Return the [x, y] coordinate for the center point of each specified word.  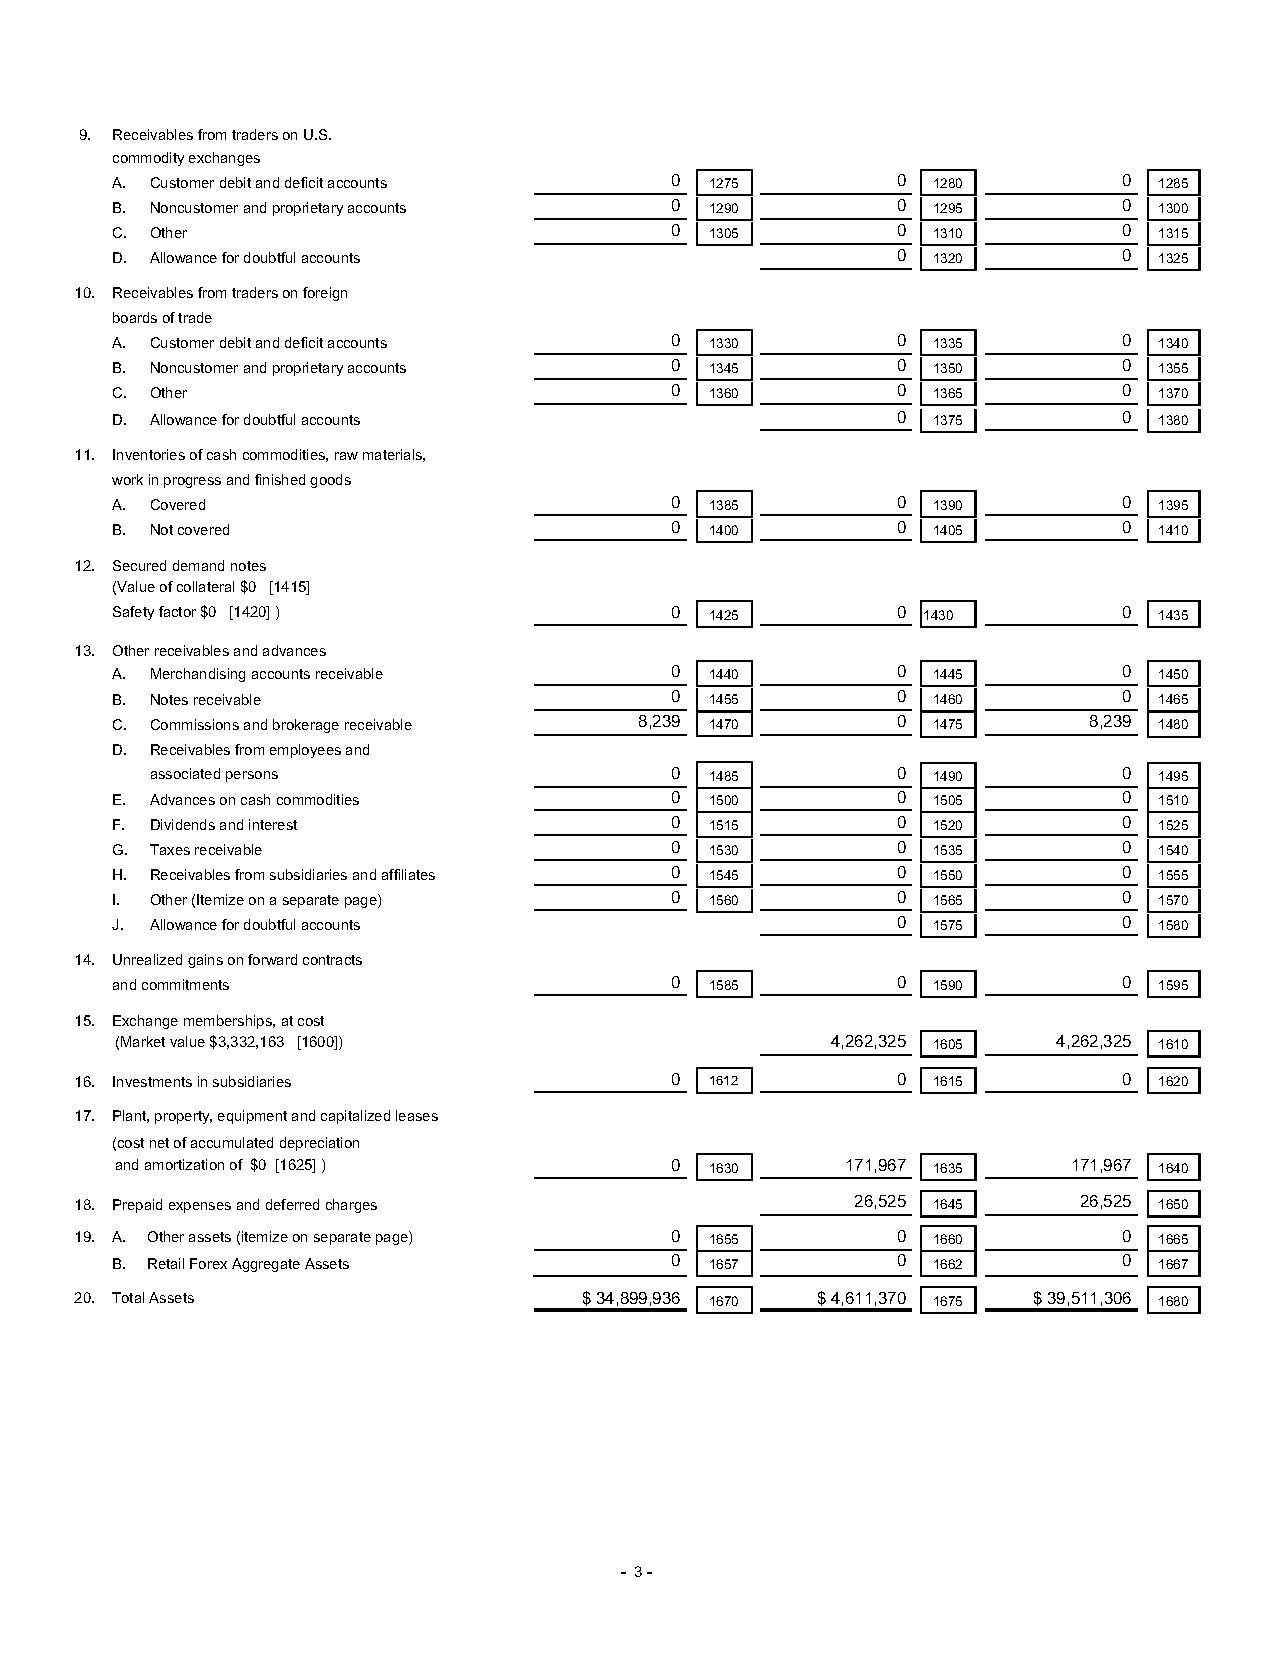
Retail [166, 1263]
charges [351, 1206]
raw [346, 456]
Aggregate [266, 1265]
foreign [325, 294]
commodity [148, 159]
